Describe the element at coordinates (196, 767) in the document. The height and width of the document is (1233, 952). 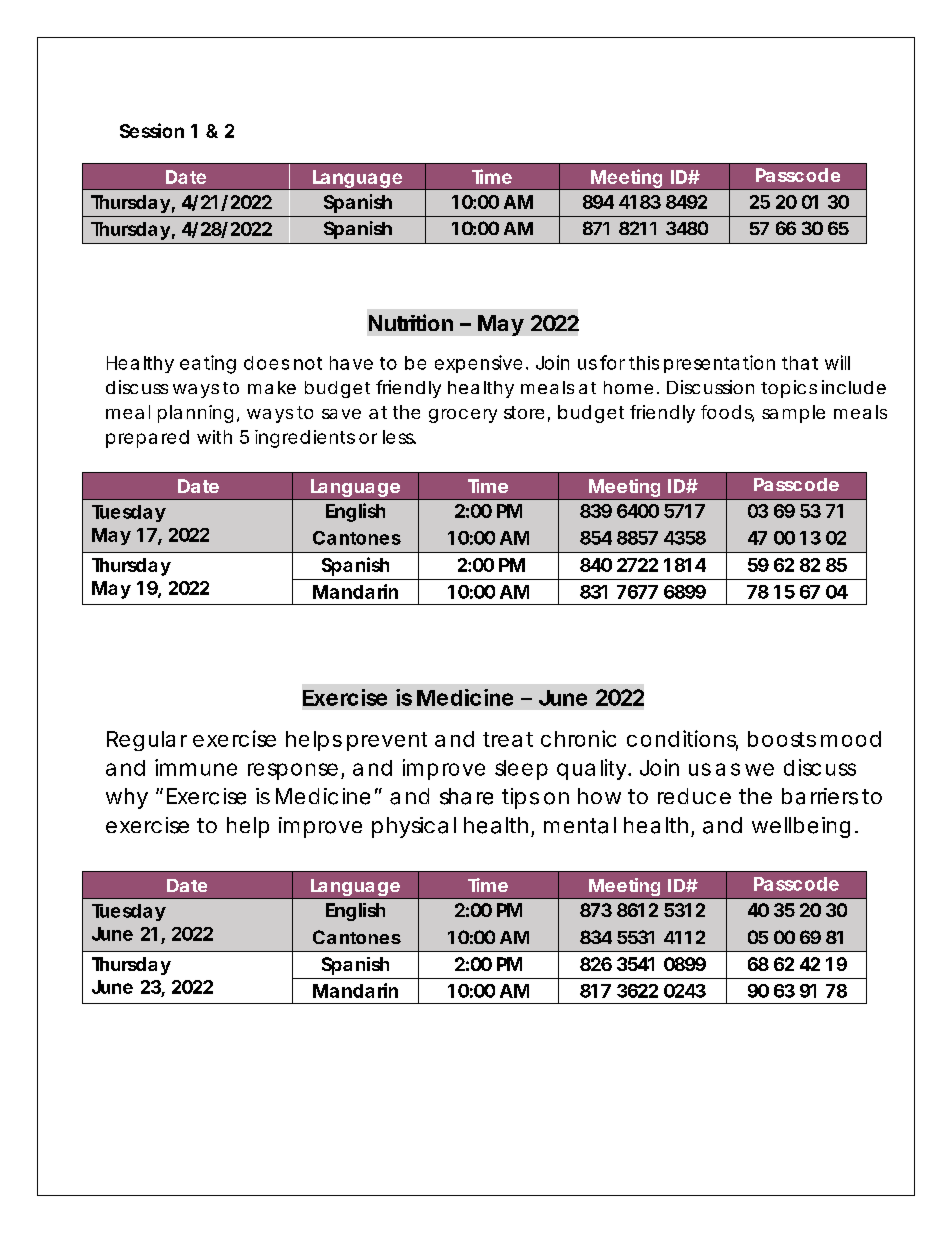
I see `immune` at that location.
